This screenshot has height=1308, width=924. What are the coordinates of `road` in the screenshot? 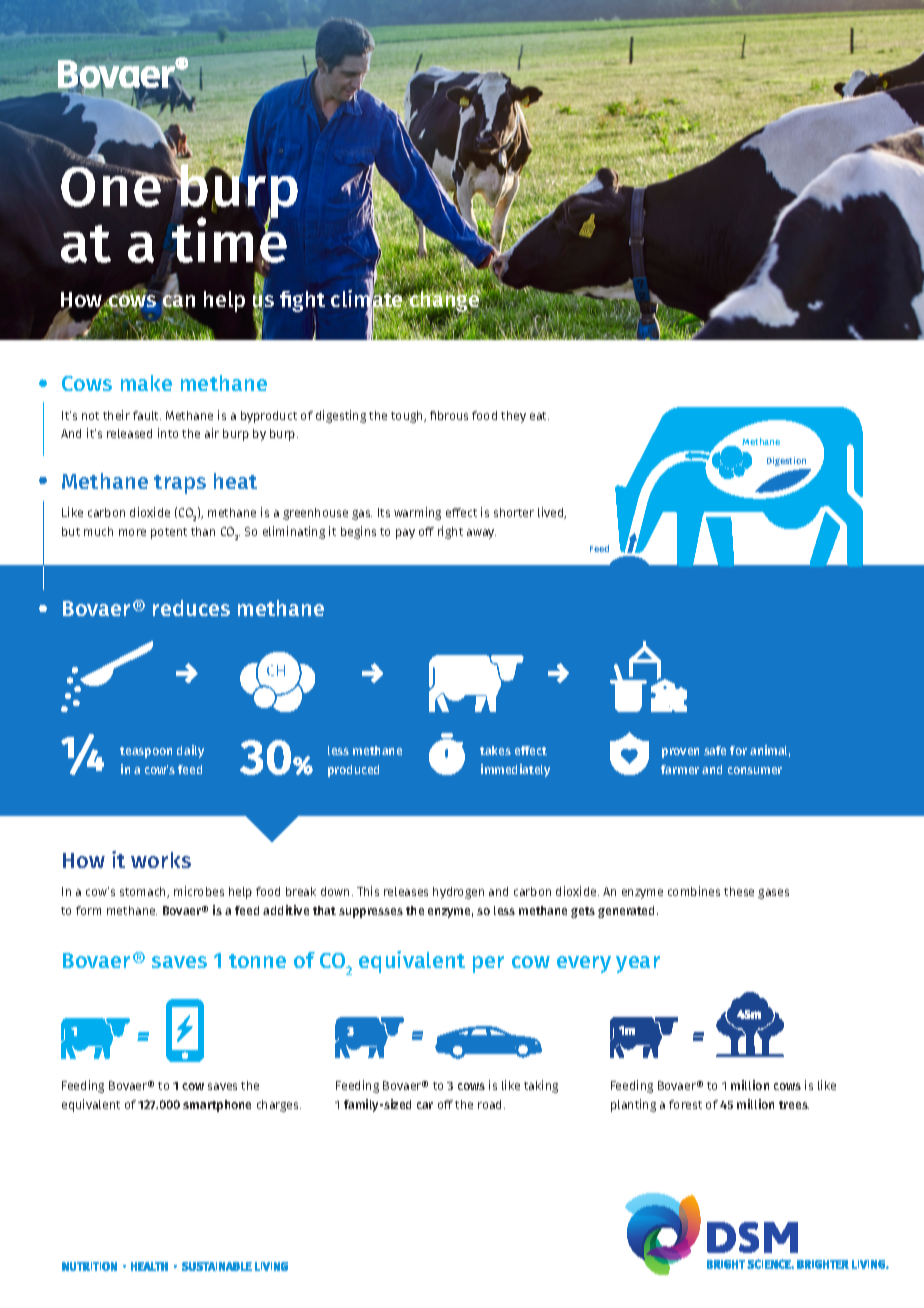 It's located at (491, 1104).
